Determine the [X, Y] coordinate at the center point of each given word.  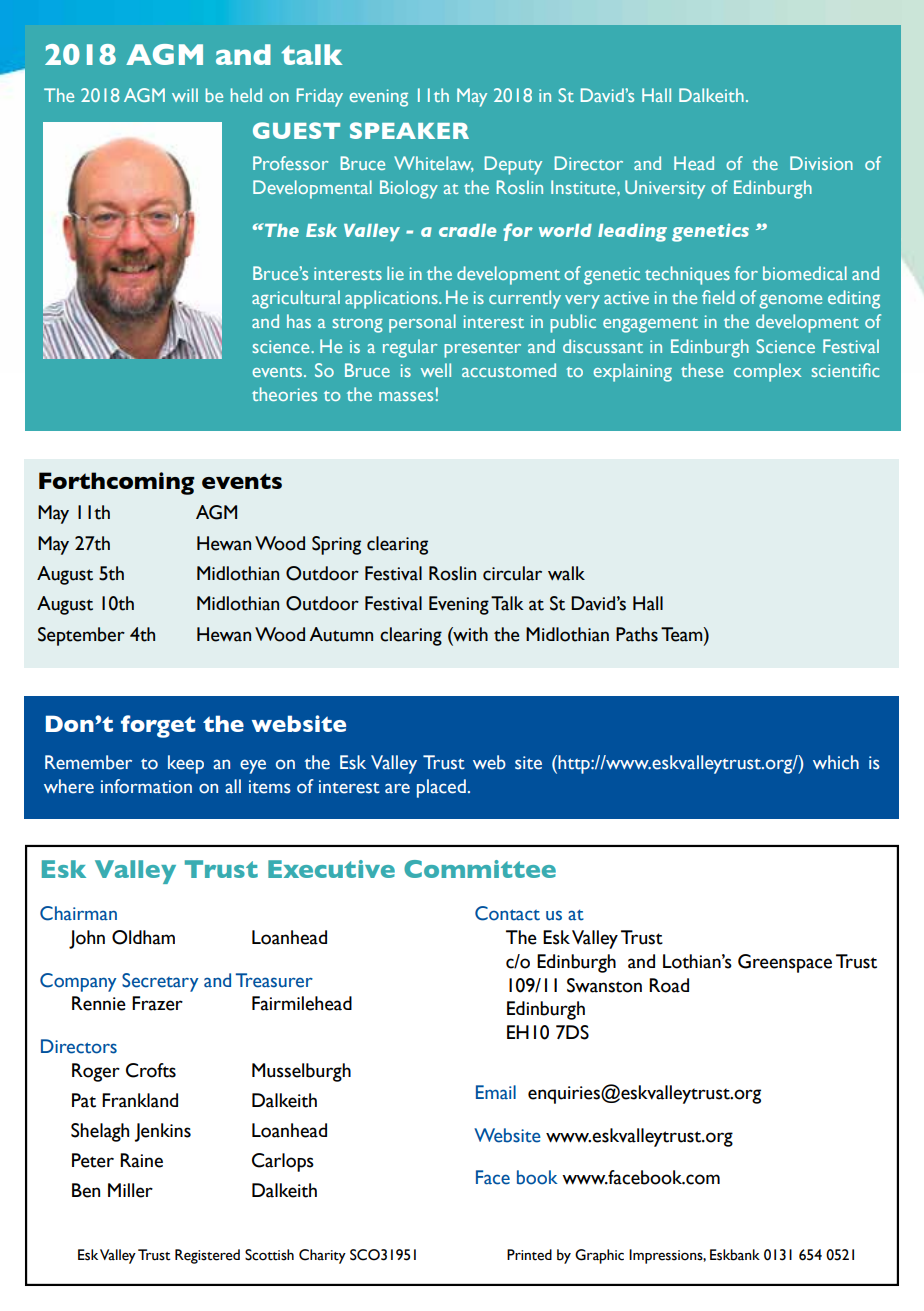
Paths [637, 634]
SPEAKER [409, 130]
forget [158, 726]
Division [821, 163]
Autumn [341, 634]
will [185, 95]
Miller [130, 1190]
